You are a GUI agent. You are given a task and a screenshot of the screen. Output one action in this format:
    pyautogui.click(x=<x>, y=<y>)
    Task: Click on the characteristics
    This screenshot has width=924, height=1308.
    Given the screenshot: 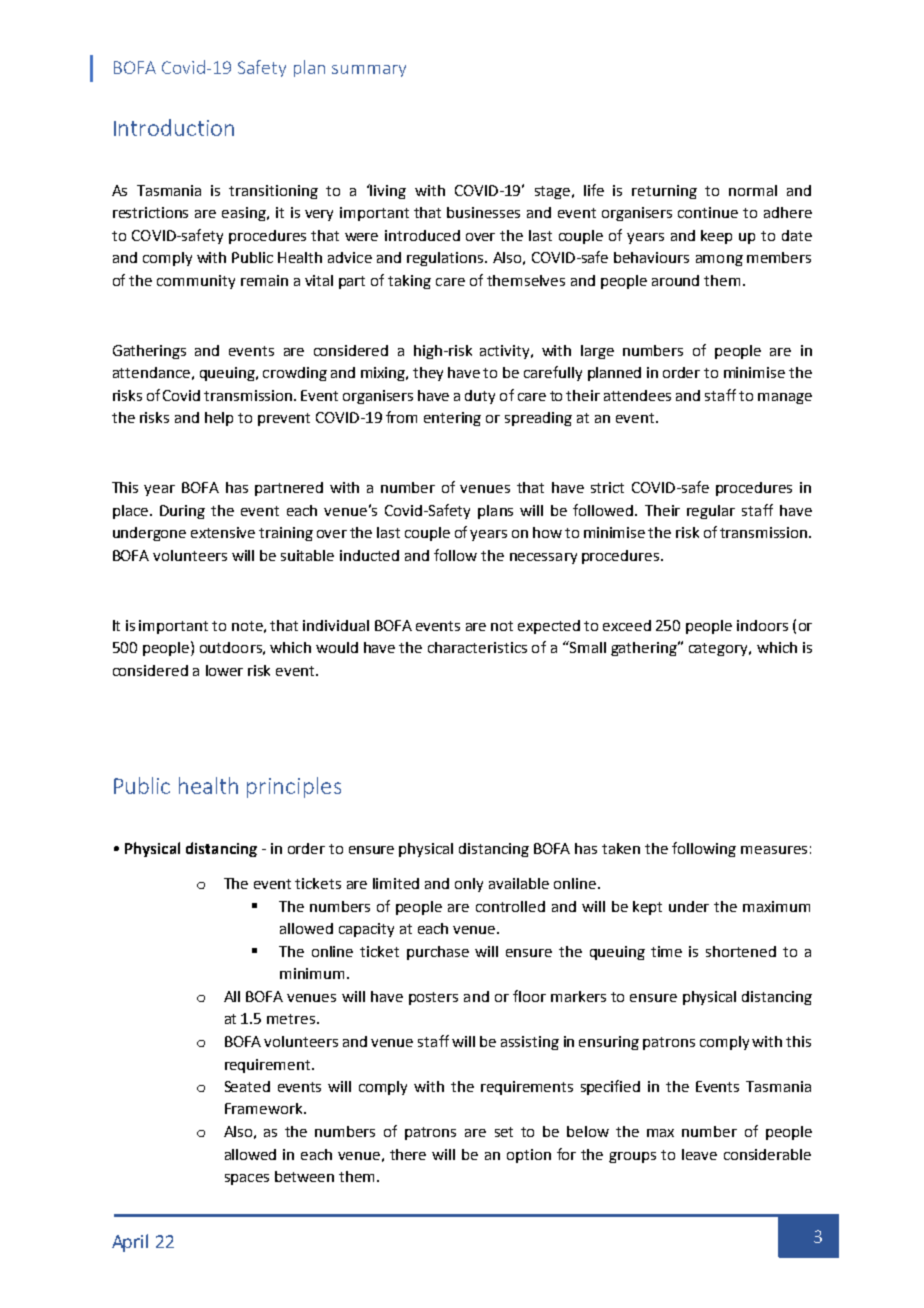 What is the action you would take?
    pyautogui.click(x=477, y=647)
